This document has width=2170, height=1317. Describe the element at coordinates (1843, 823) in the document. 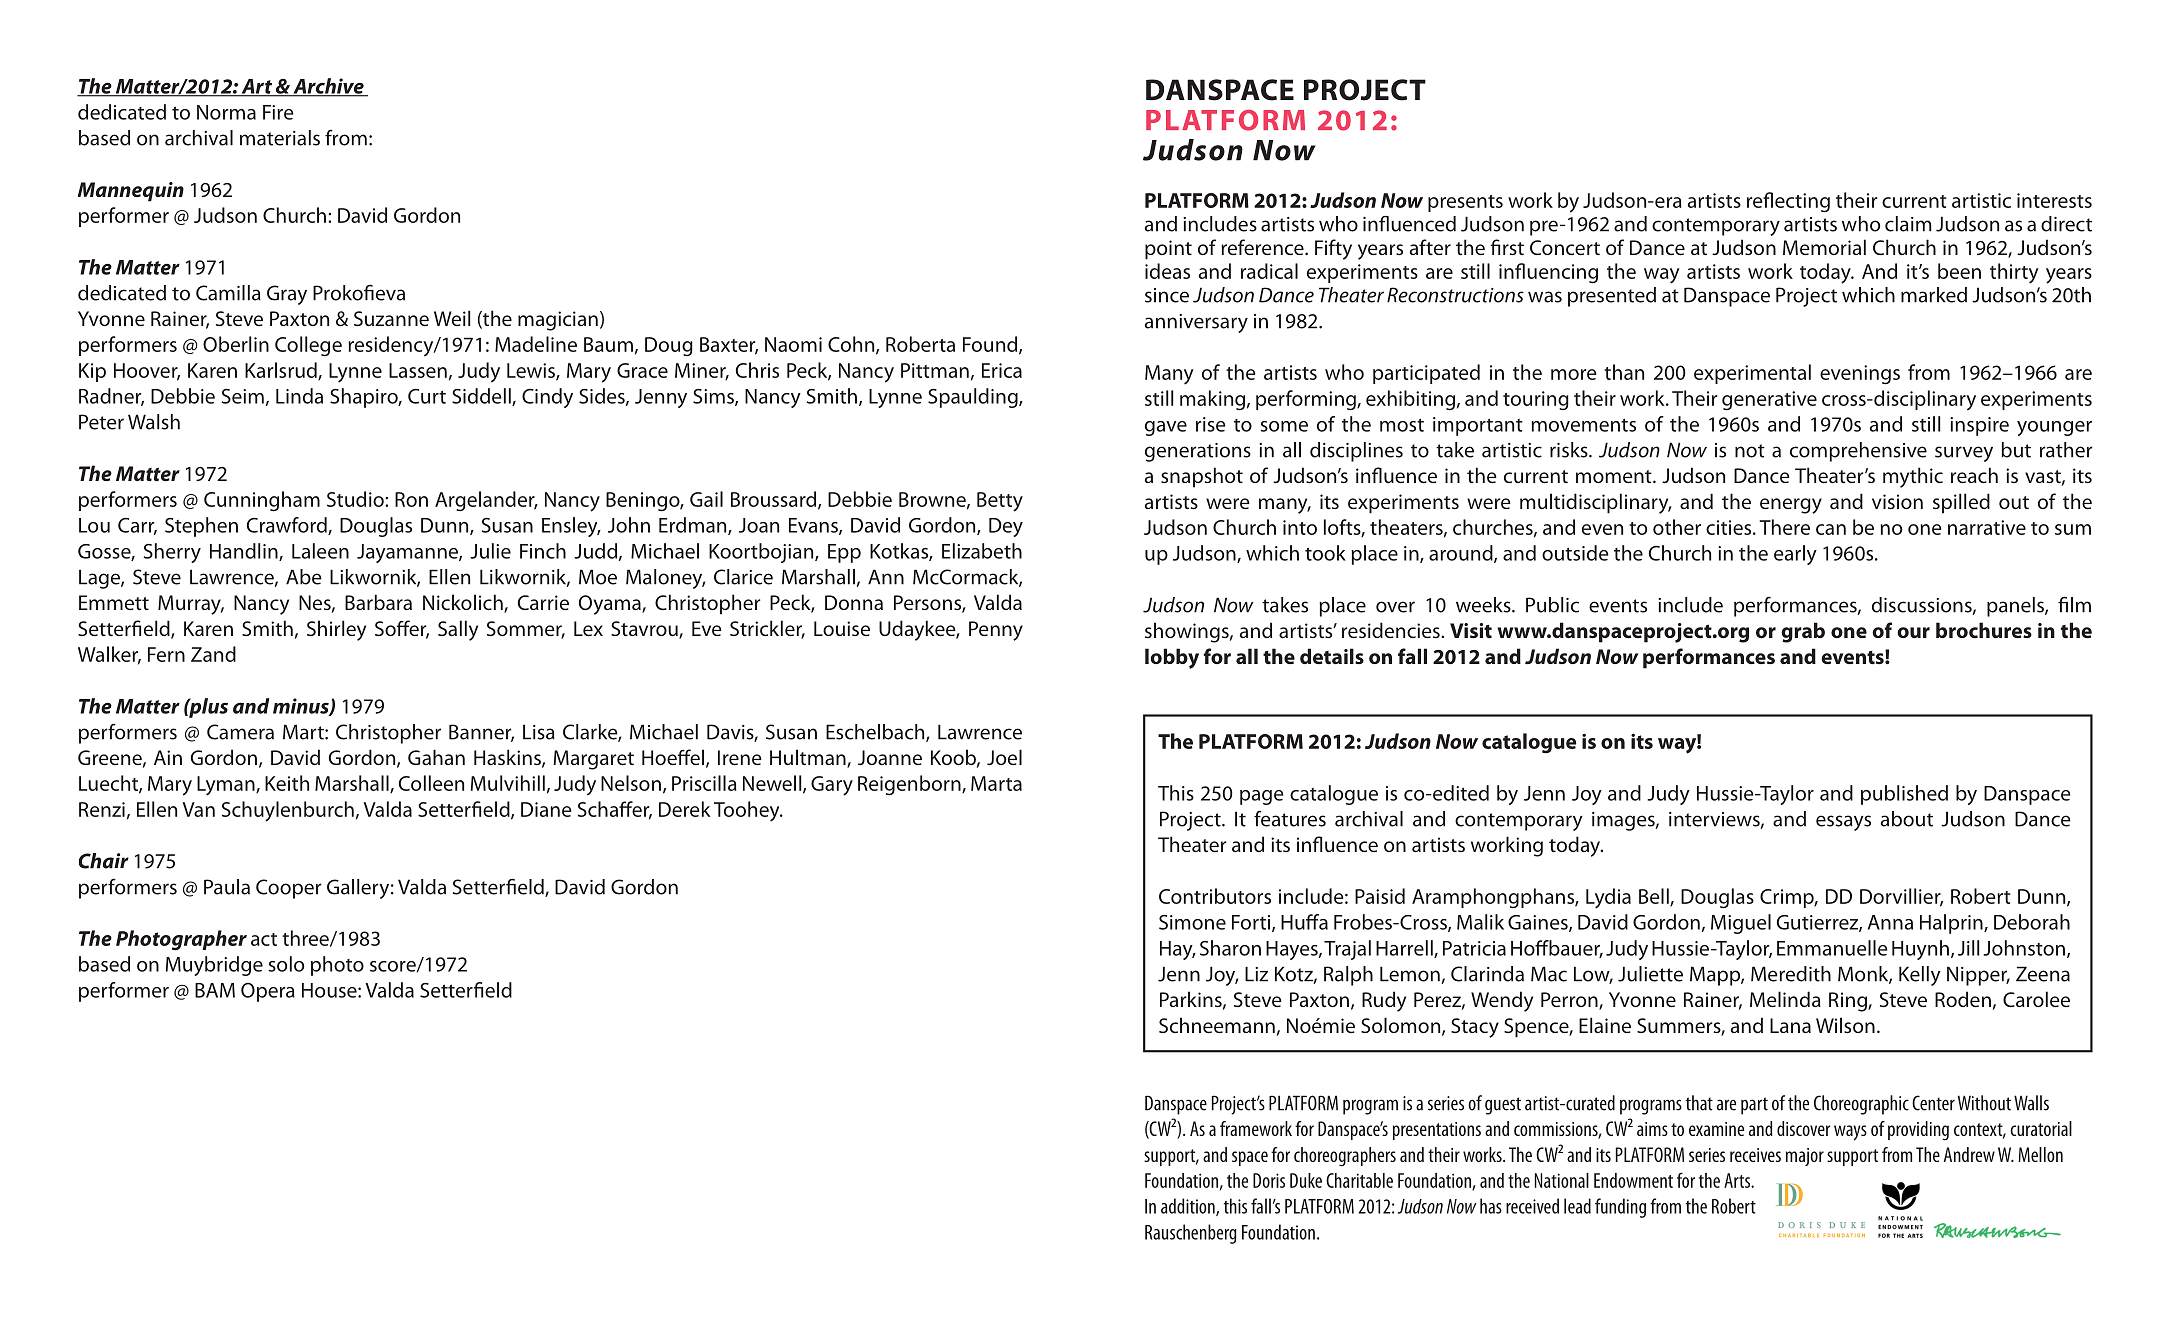

I see `essays` at that location.
